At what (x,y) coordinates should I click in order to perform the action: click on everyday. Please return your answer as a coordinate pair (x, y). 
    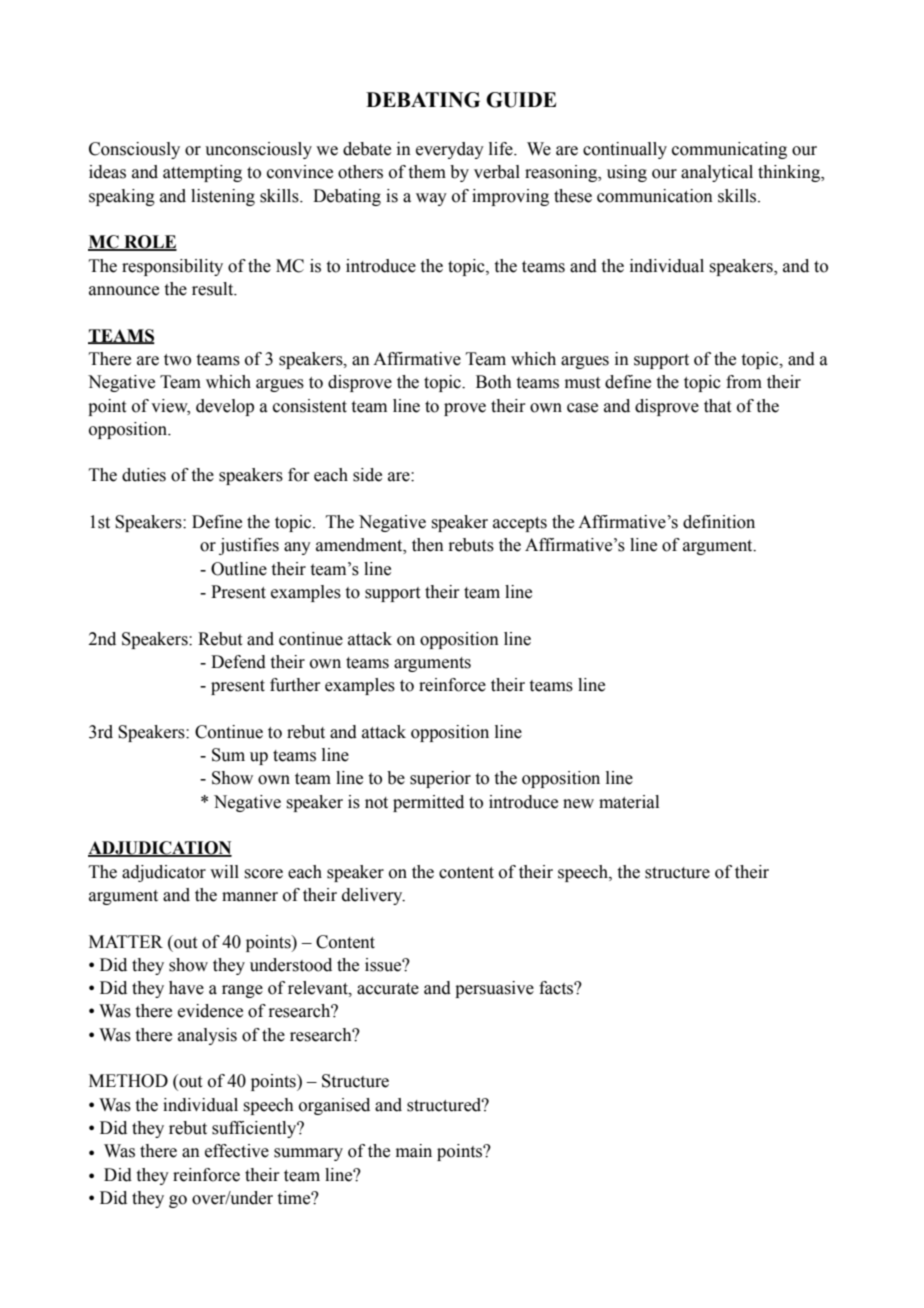
    Looking at the image, I should click on (450, 150).
